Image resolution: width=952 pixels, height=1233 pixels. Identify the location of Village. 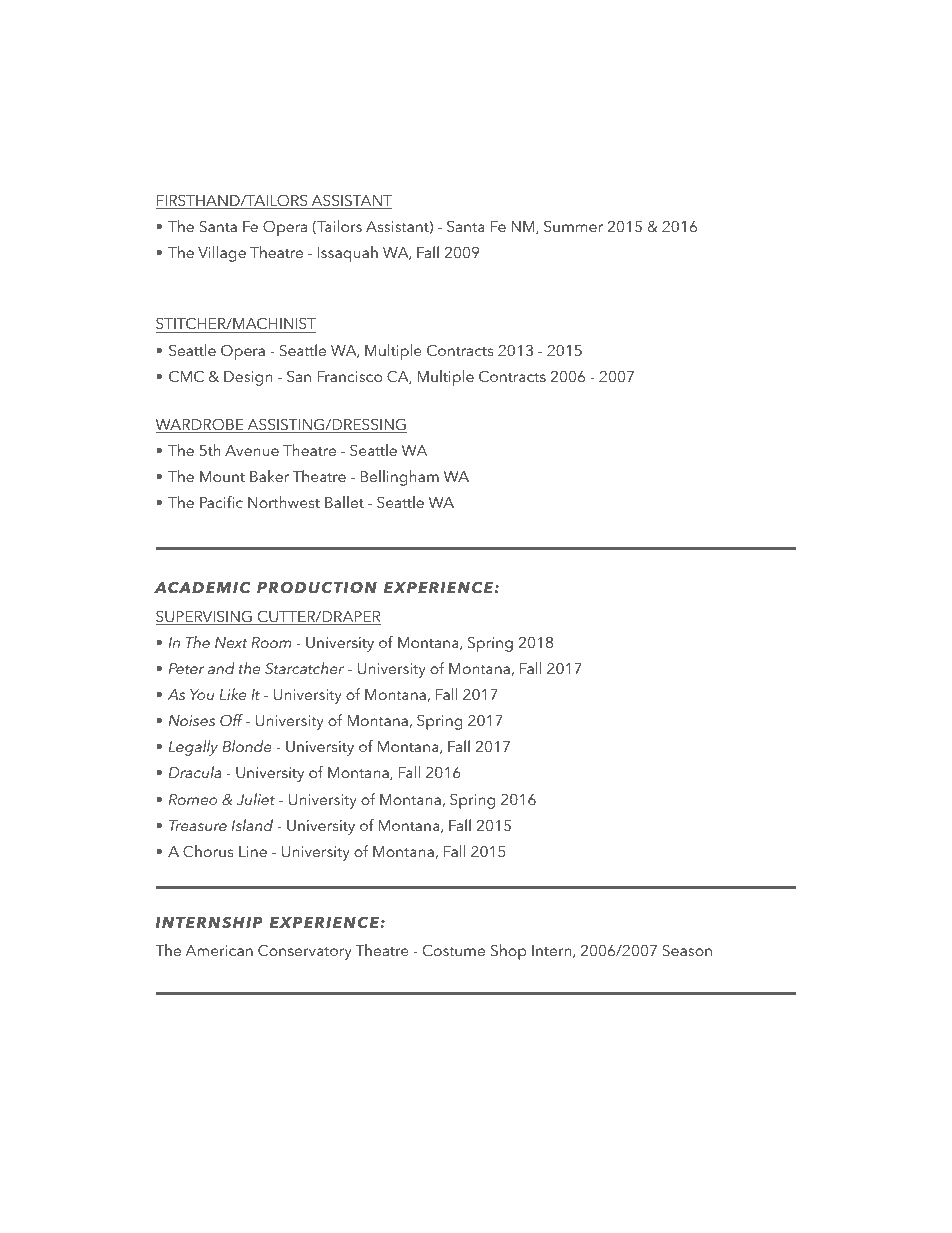
(222, 254).
